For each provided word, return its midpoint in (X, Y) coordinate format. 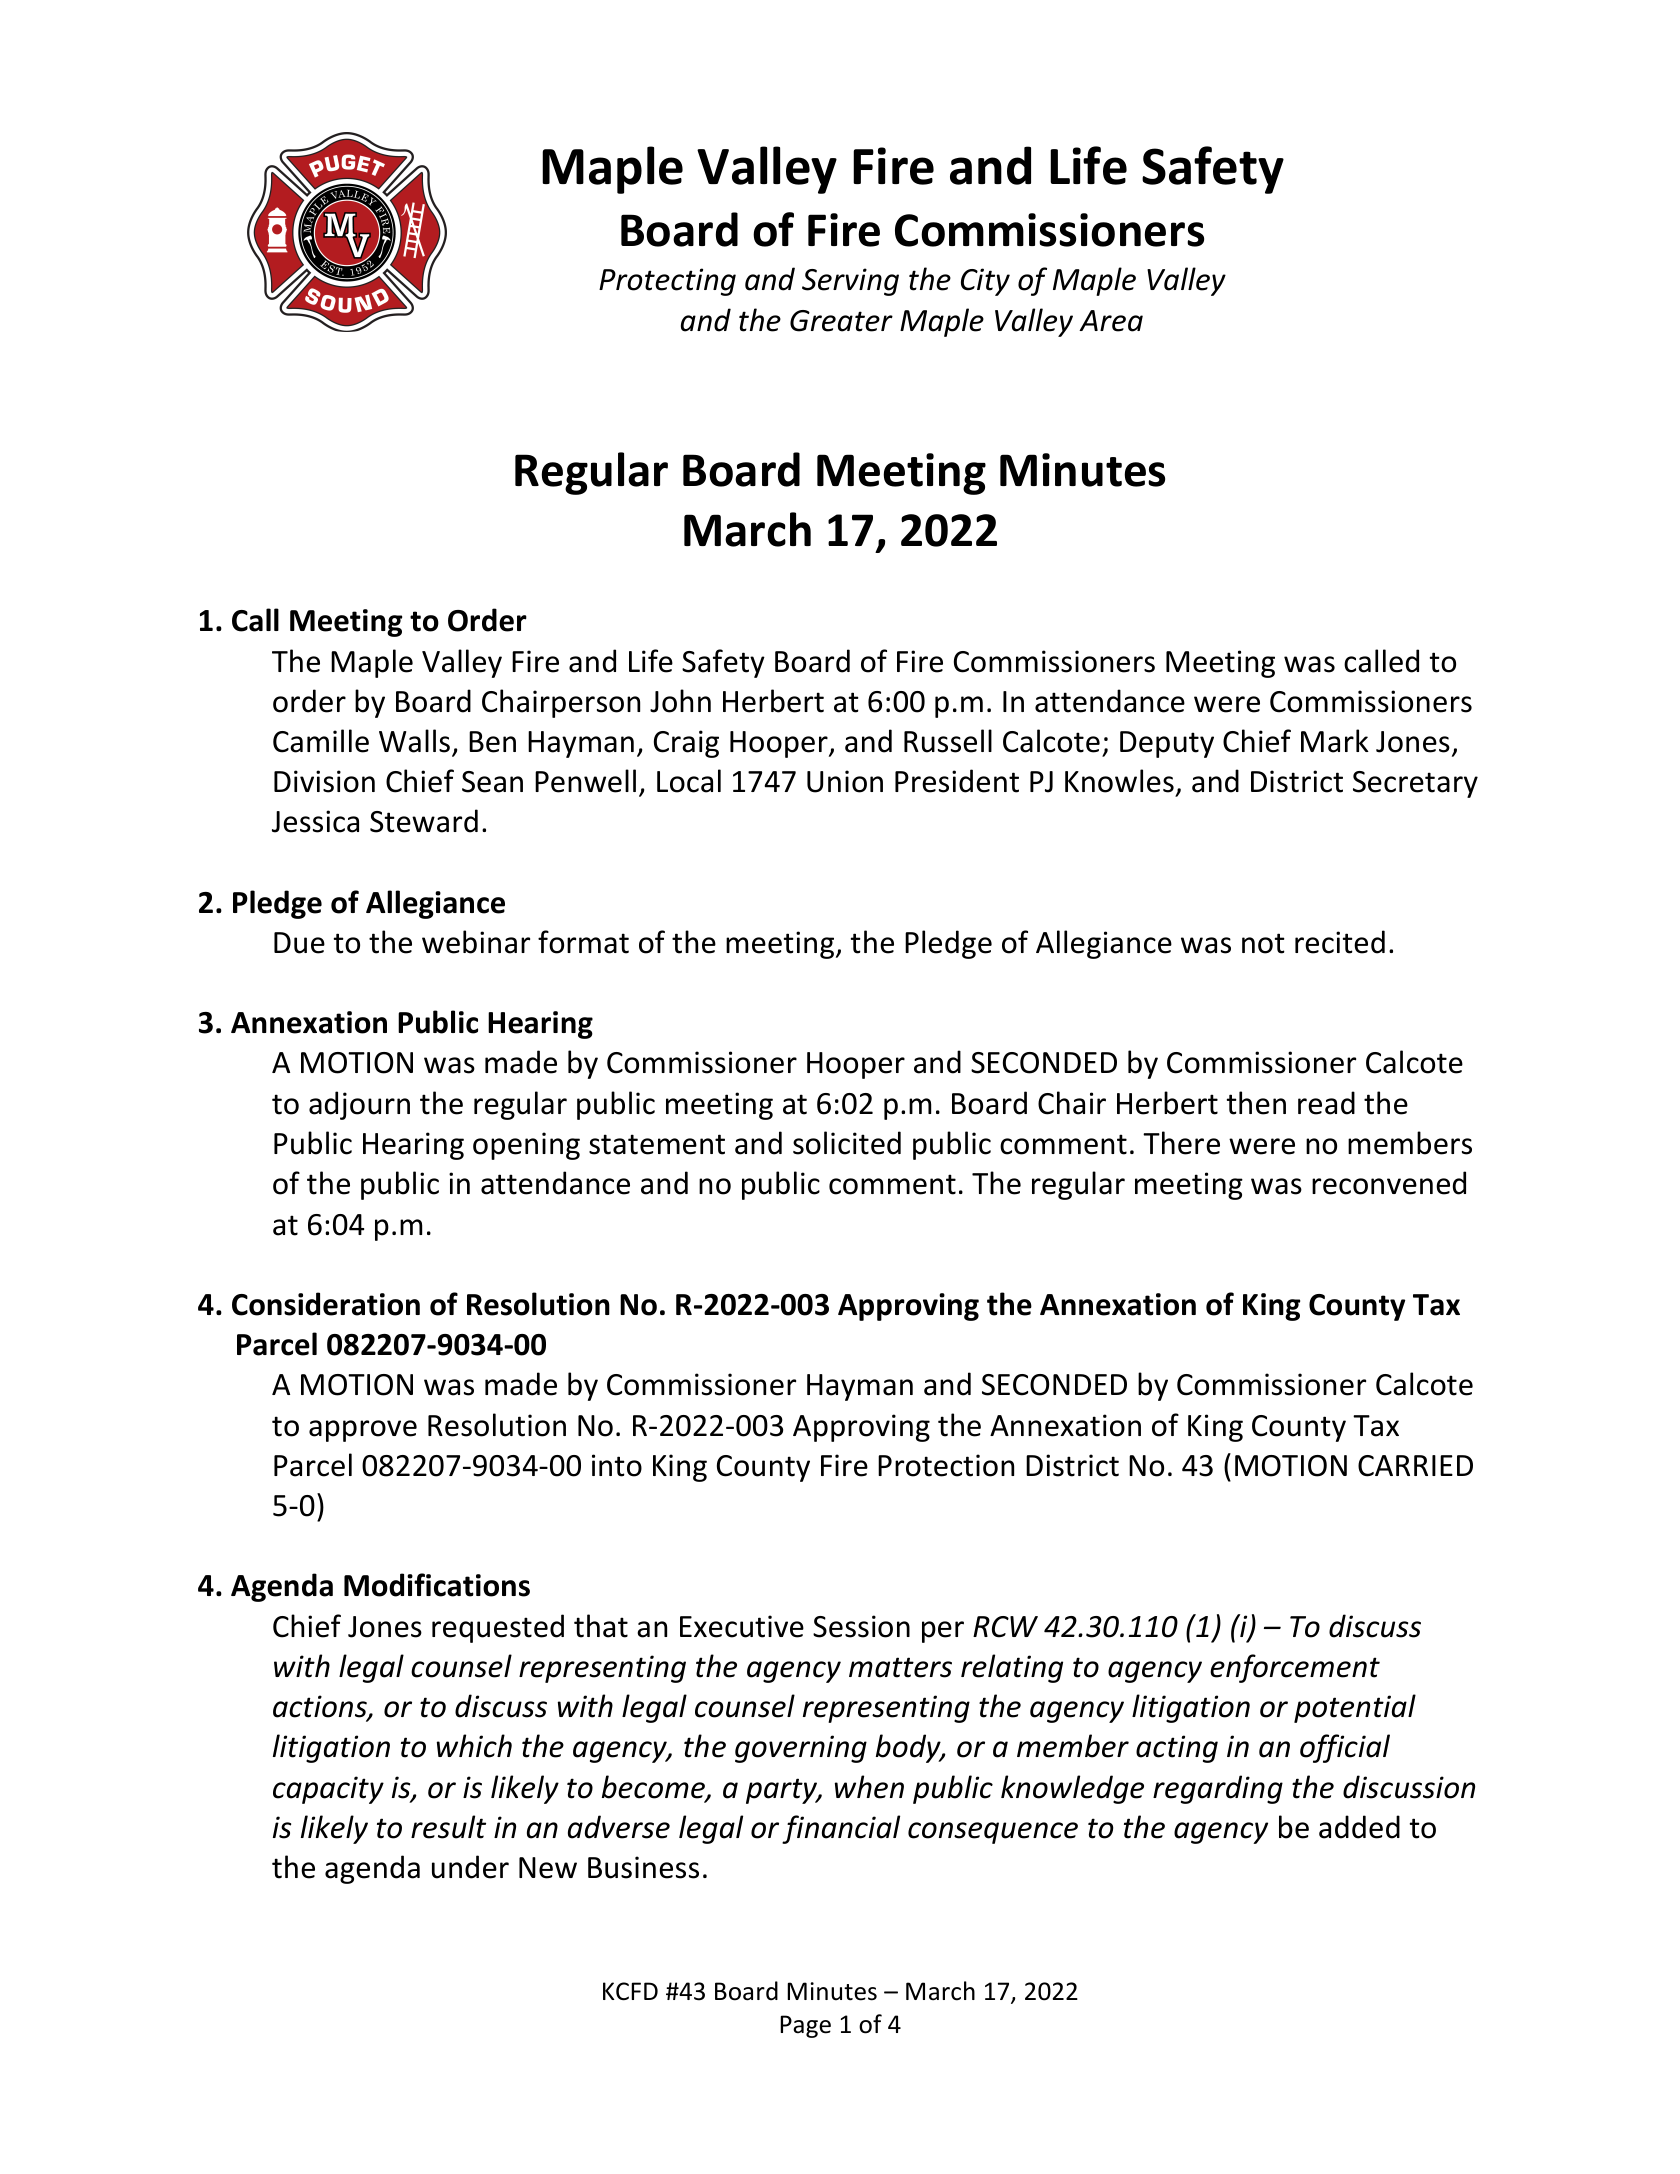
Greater (841, 321)
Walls (414, 741)
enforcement (1295, 1668)
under (470, 1867)
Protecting (667, 282)
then (1256, 1103)
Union (845, 781)
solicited (847, 1143)
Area (1111, 321)
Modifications (437, 1585)
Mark (1335, 741)
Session (861, 1626)
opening (526, 1146)
